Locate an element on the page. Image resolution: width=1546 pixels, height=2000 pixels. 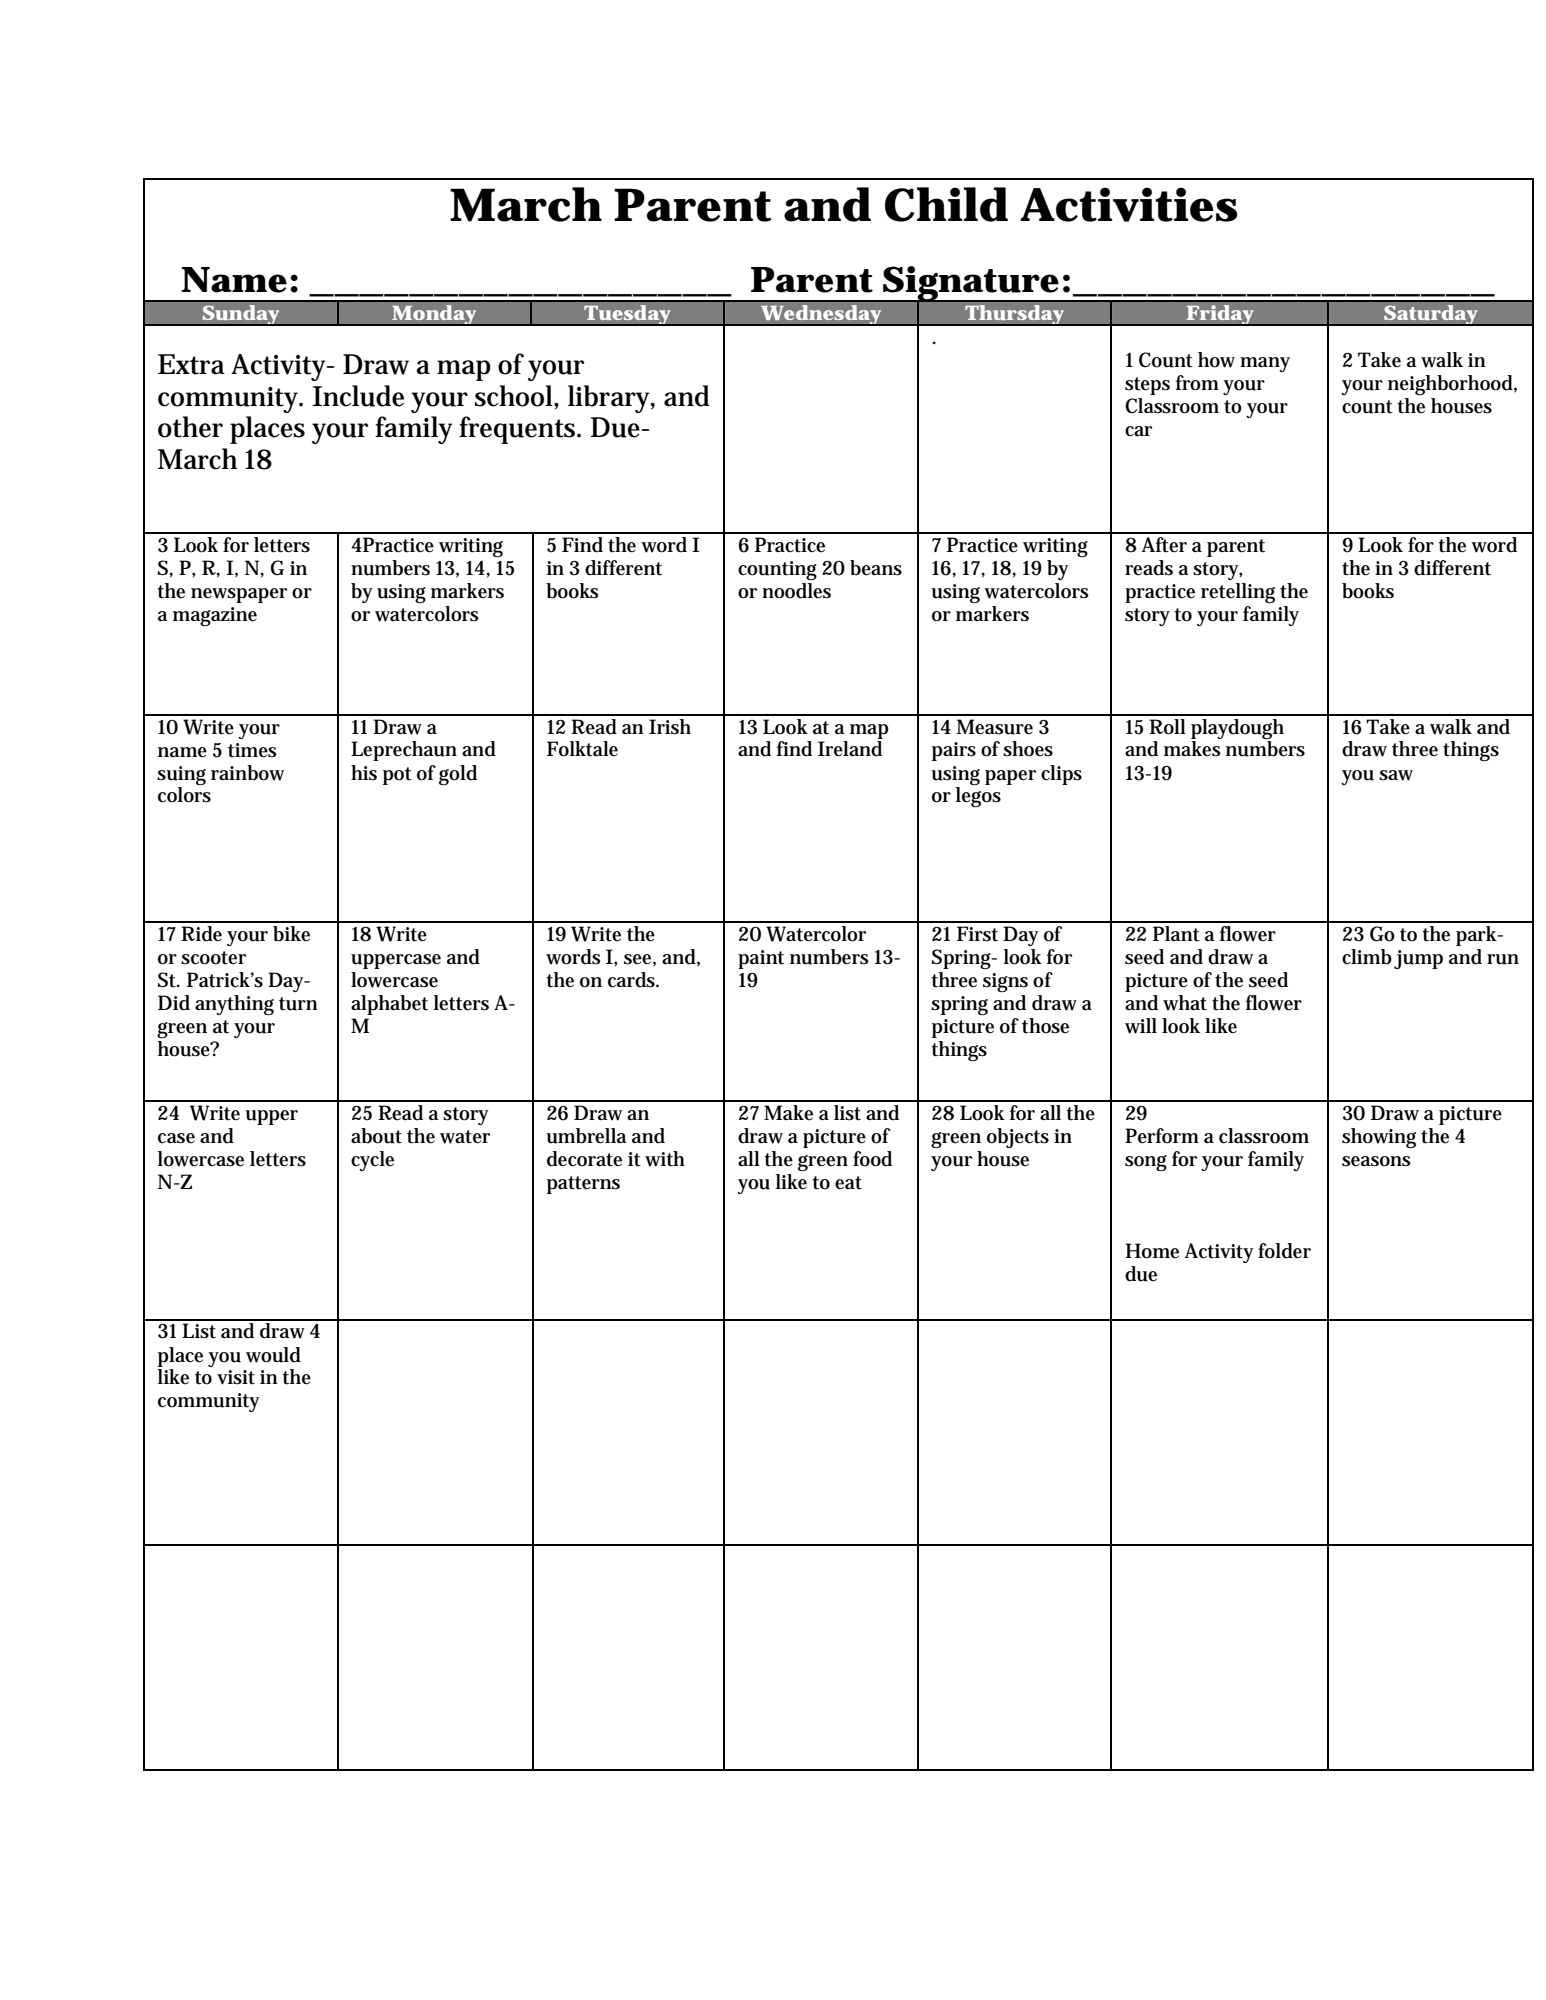
paint is located at coordinates (761, 959).
